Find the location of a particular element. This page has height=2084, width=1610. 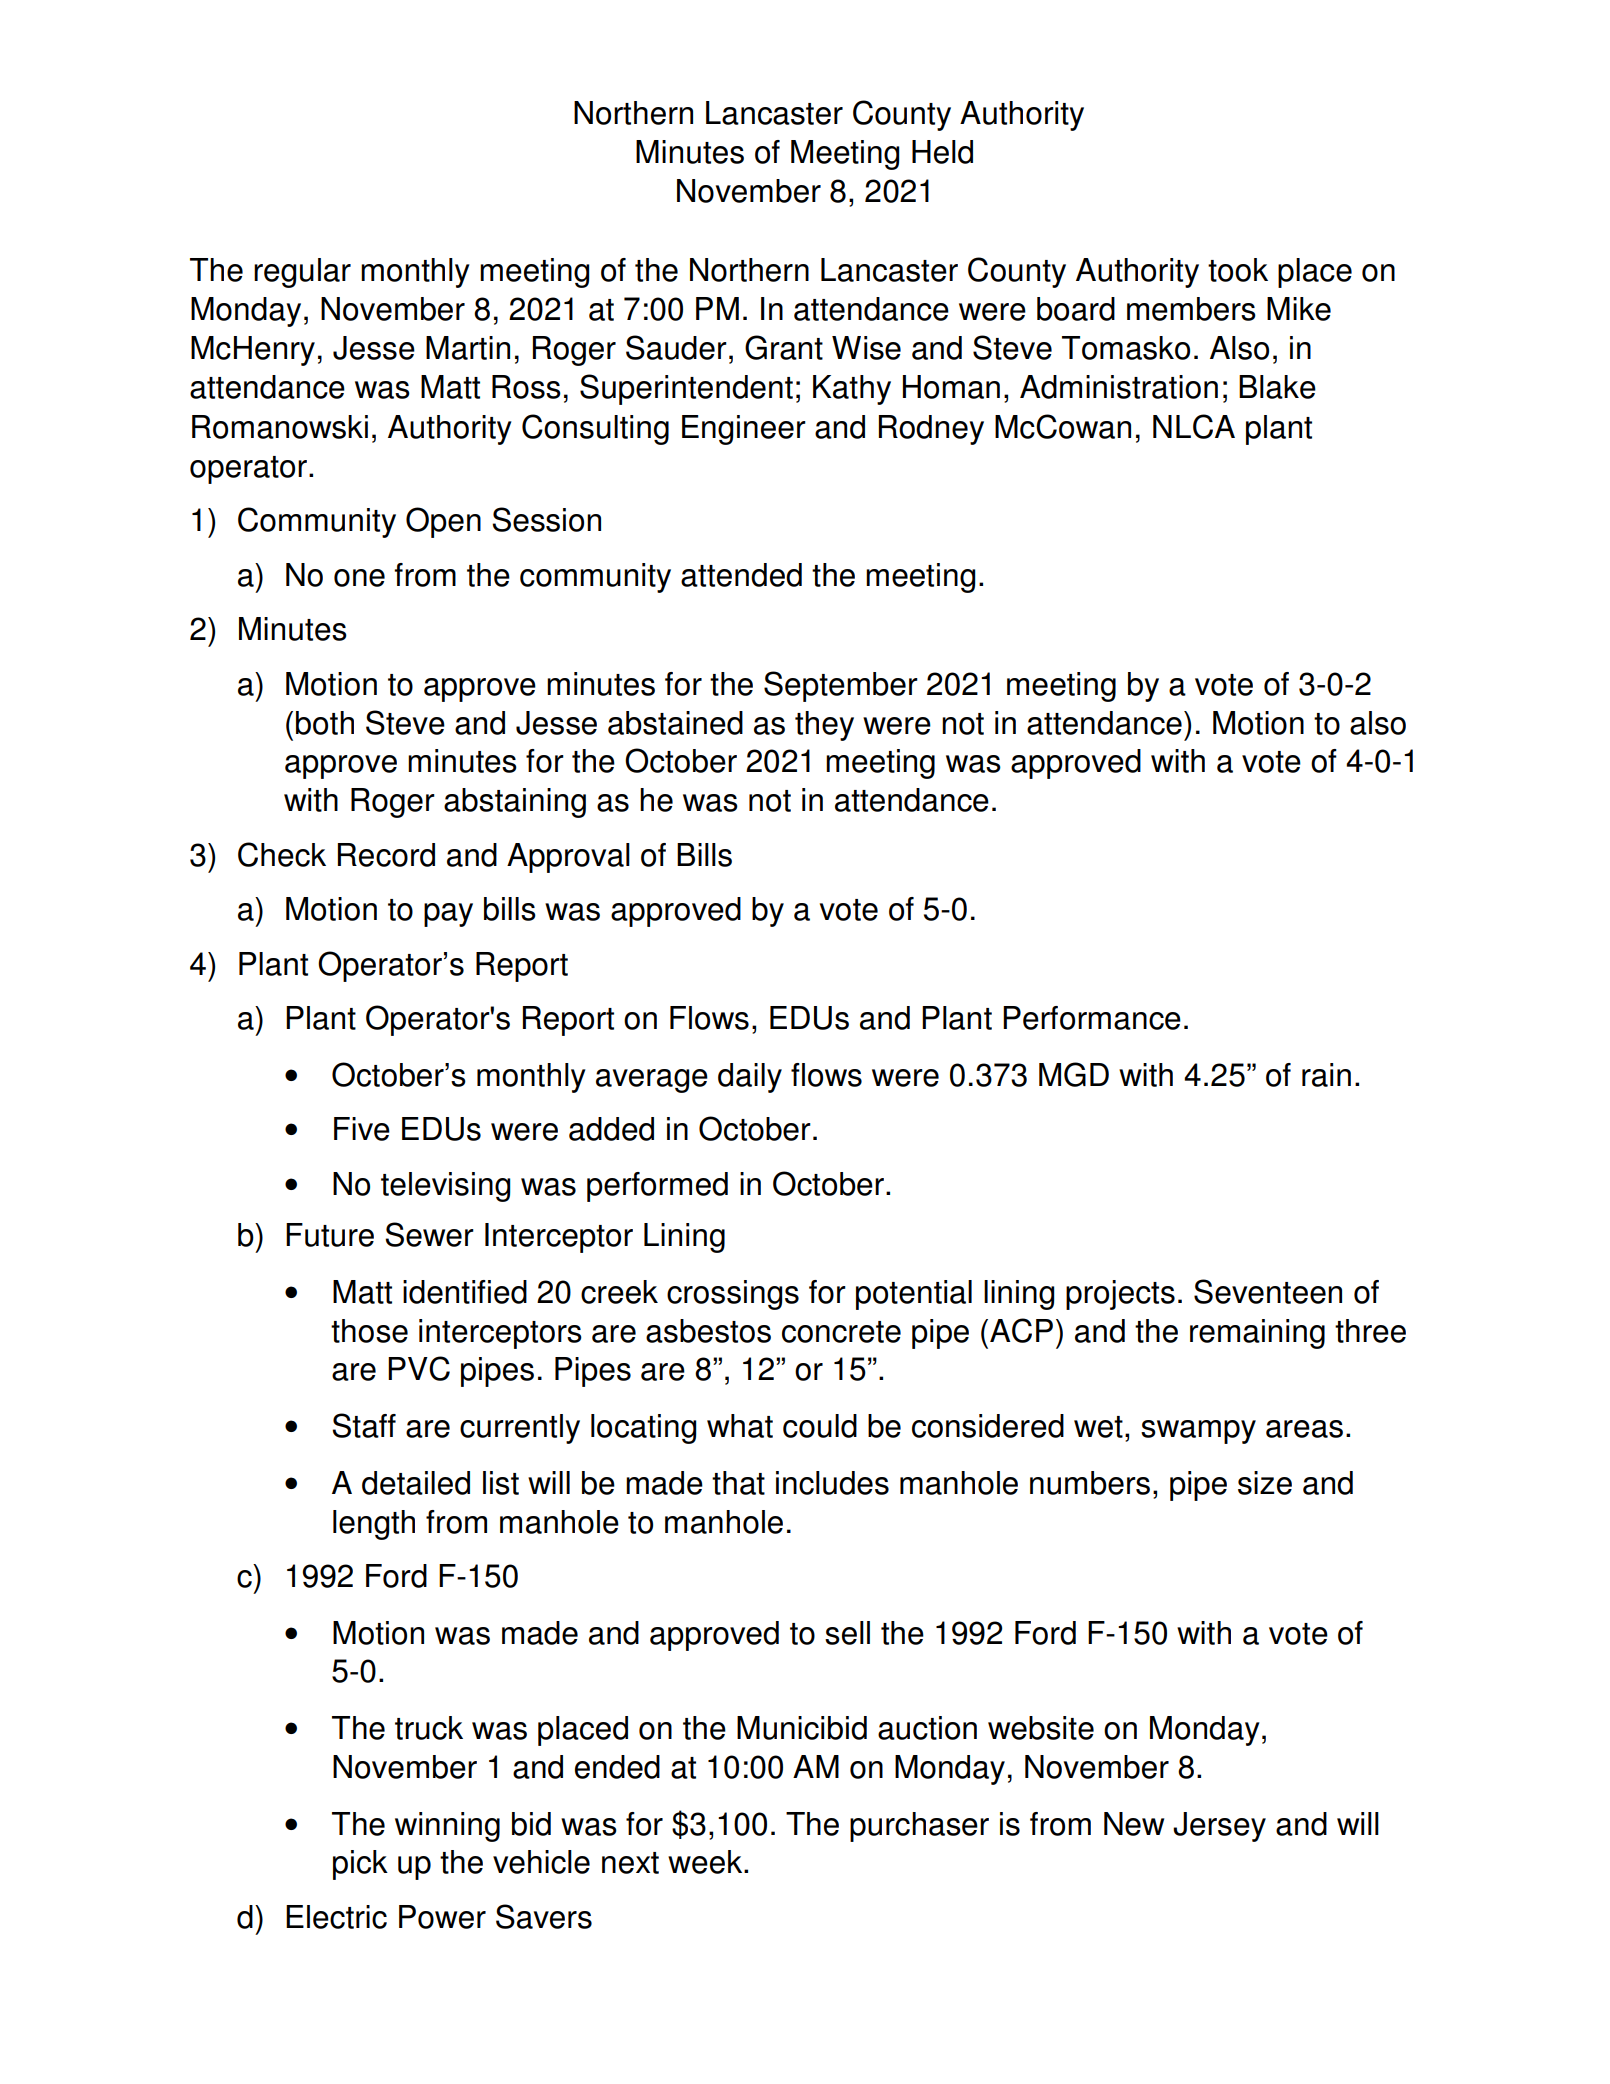

regular is located at coordinates (302, 273).
